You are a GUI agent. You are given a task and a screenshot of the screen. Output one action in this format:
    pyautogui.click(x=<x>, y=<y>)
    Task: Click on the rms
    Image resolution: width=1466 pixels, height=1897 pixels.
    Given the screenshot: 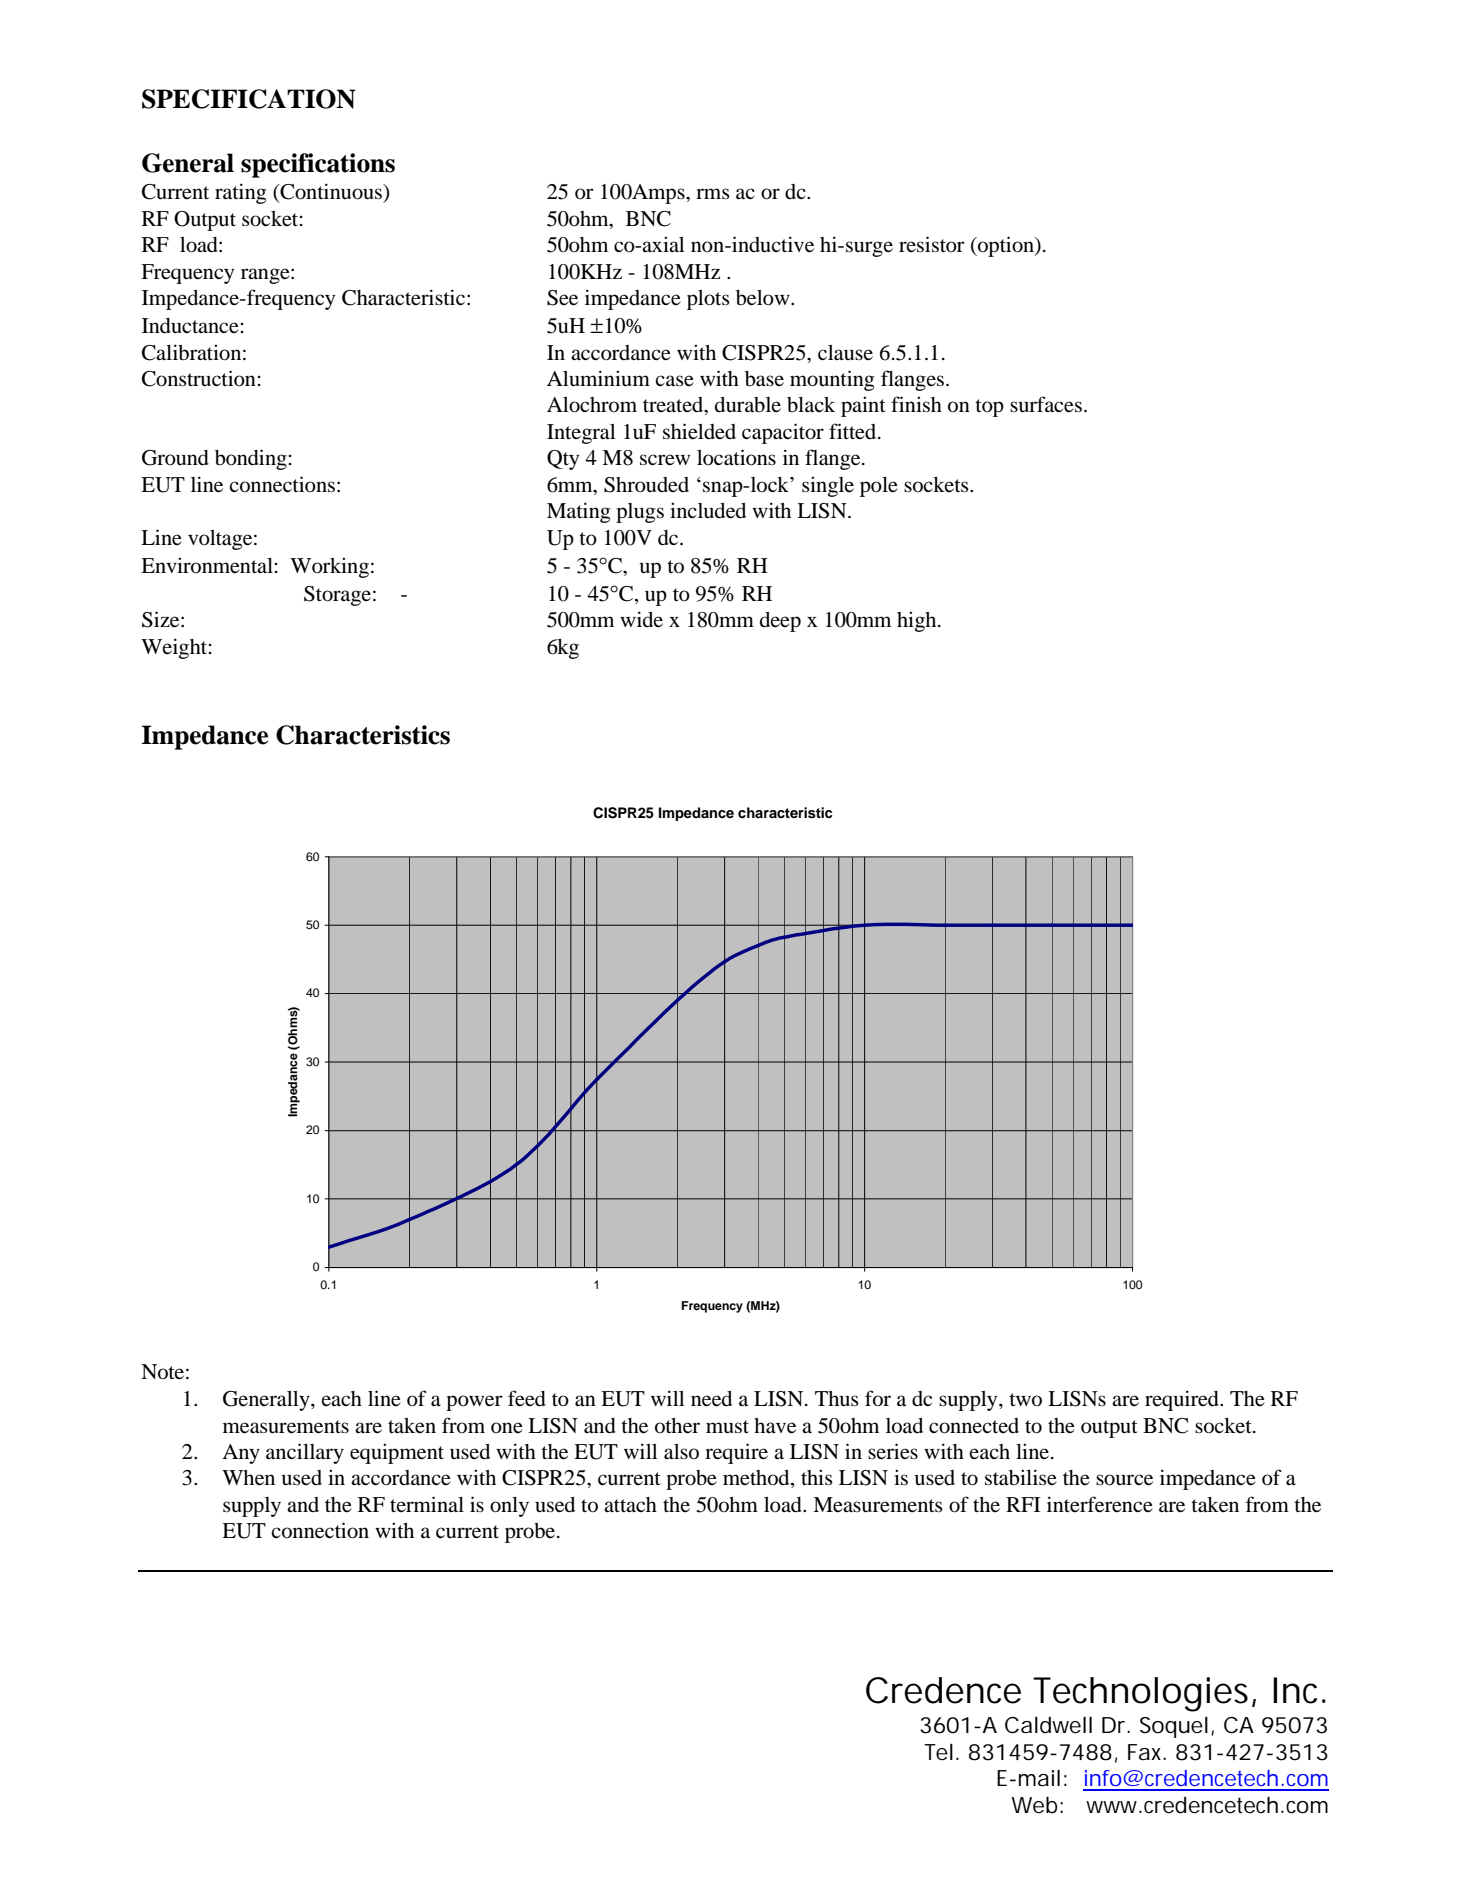 What is the action you would take?
    pyautogui.click(x=713, y=193)
